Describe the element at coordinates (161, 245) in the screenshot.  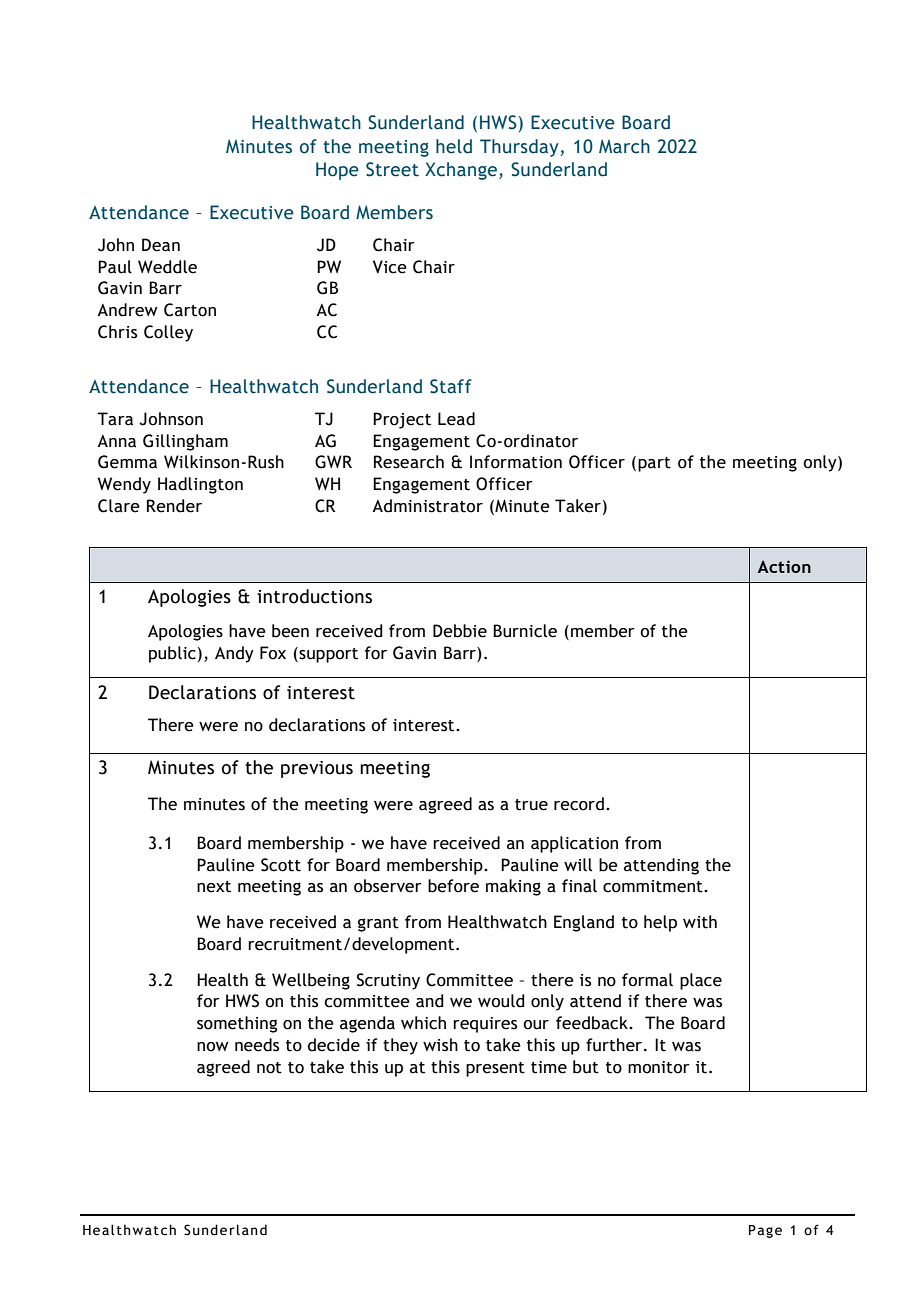
I see `Dean` at that location.
